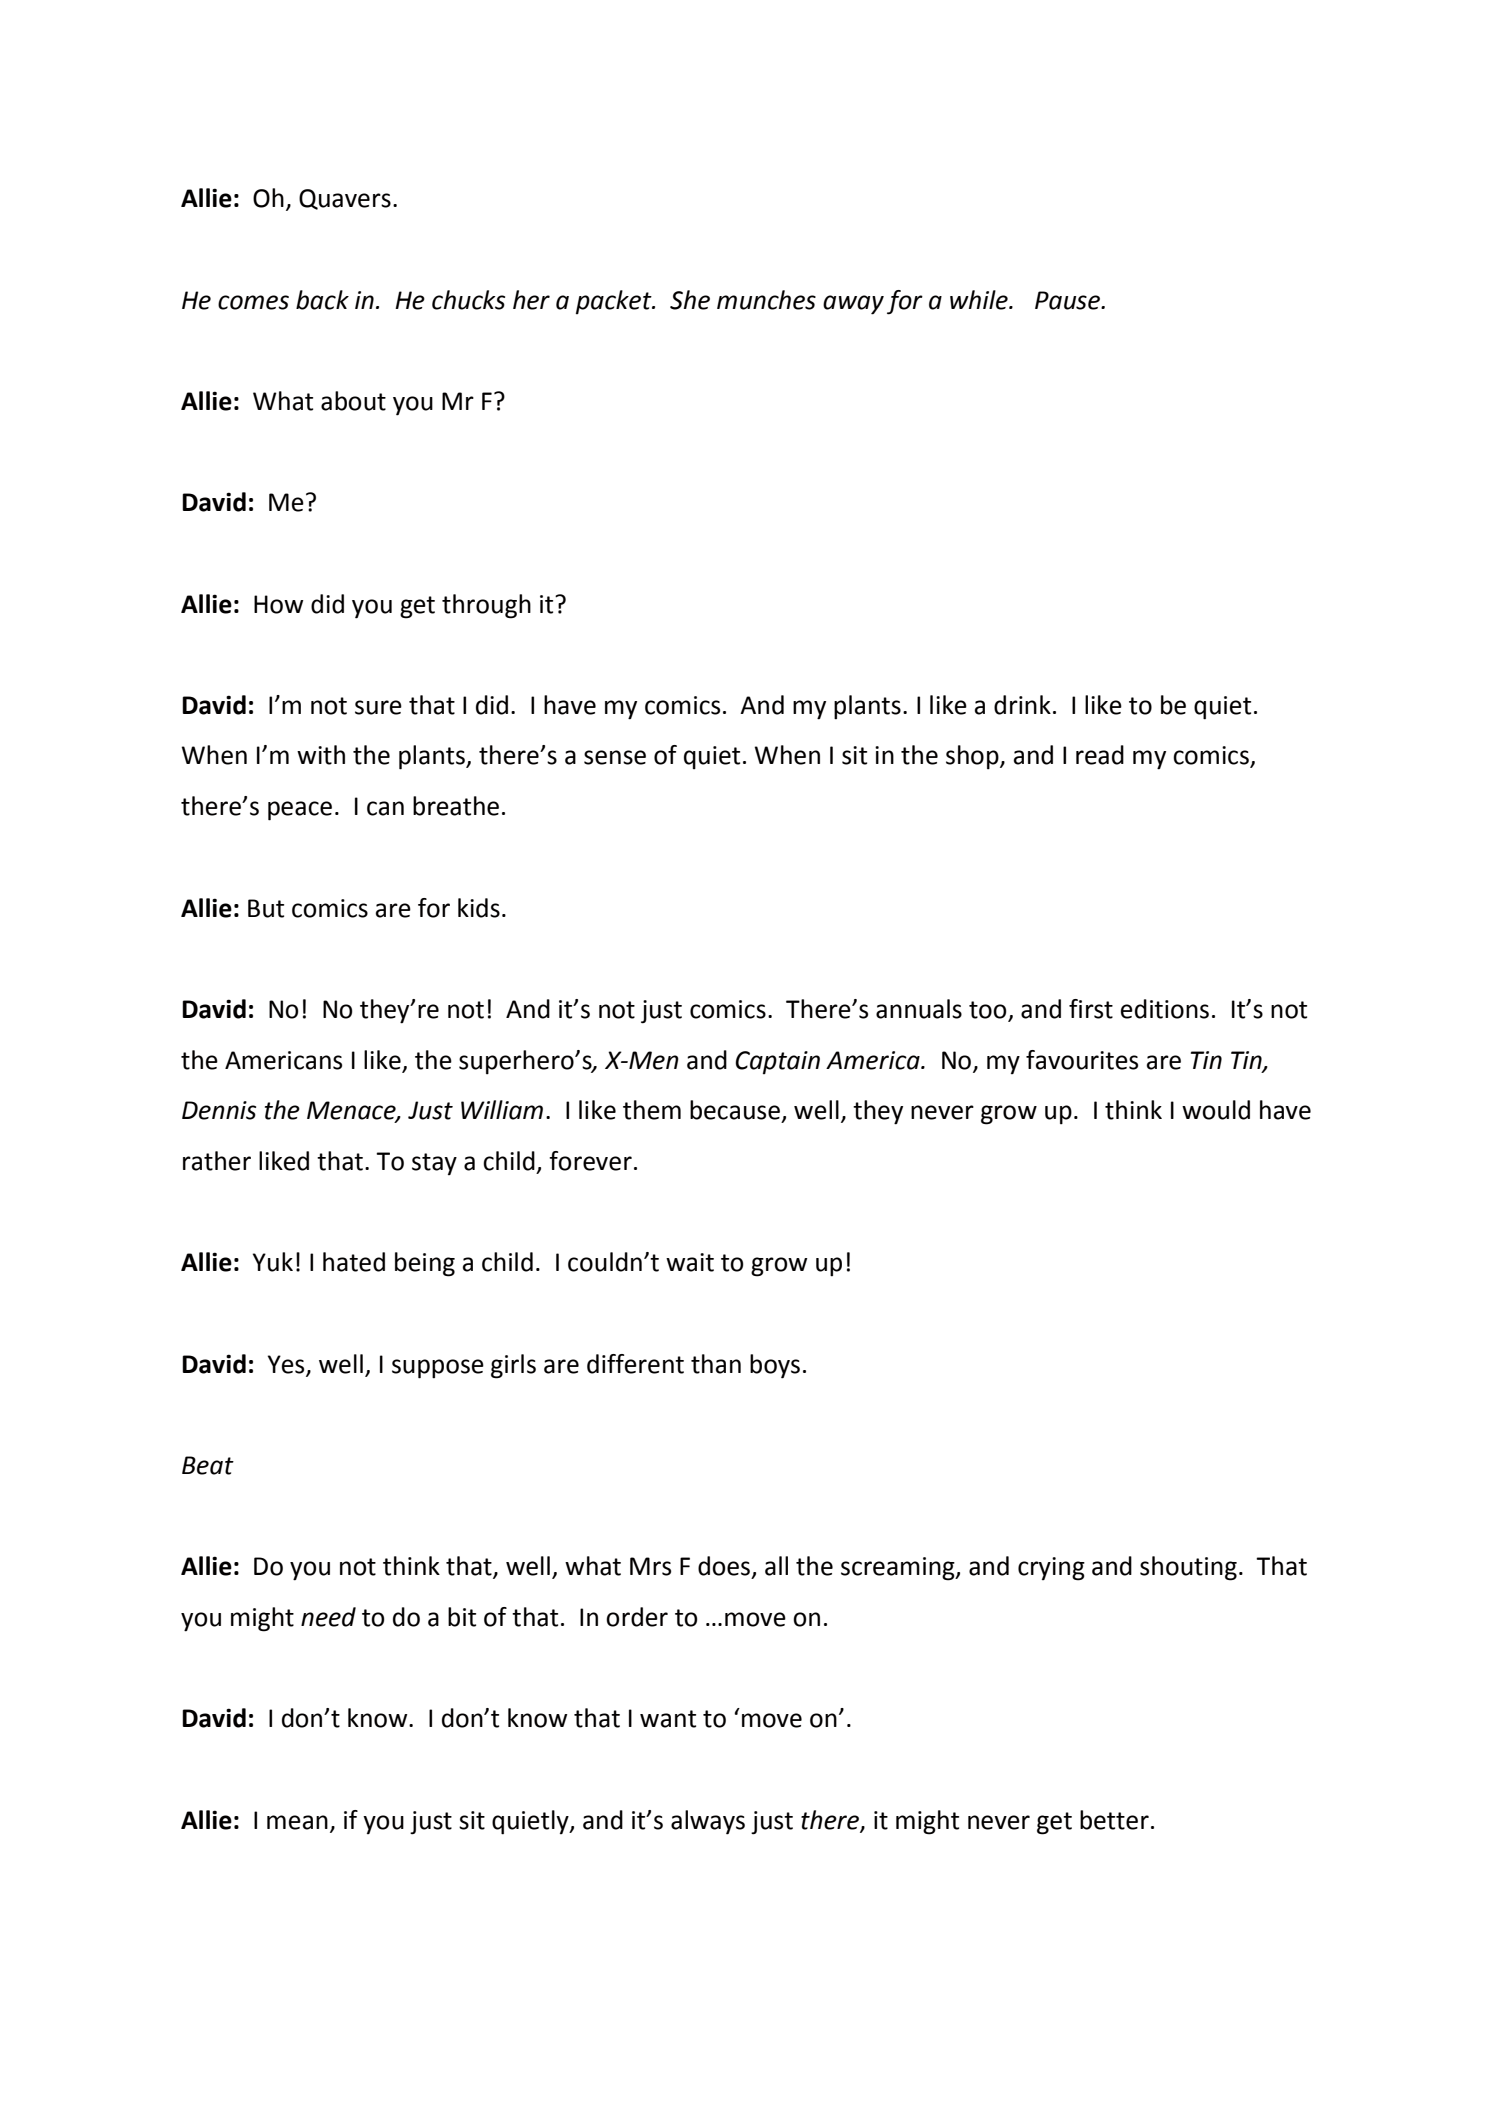 The width and height of the page is (1497, 2118). What do you see at coordinates (1068, 300) in the page?
I see `Pause` at bounding box center [1068, 300].
